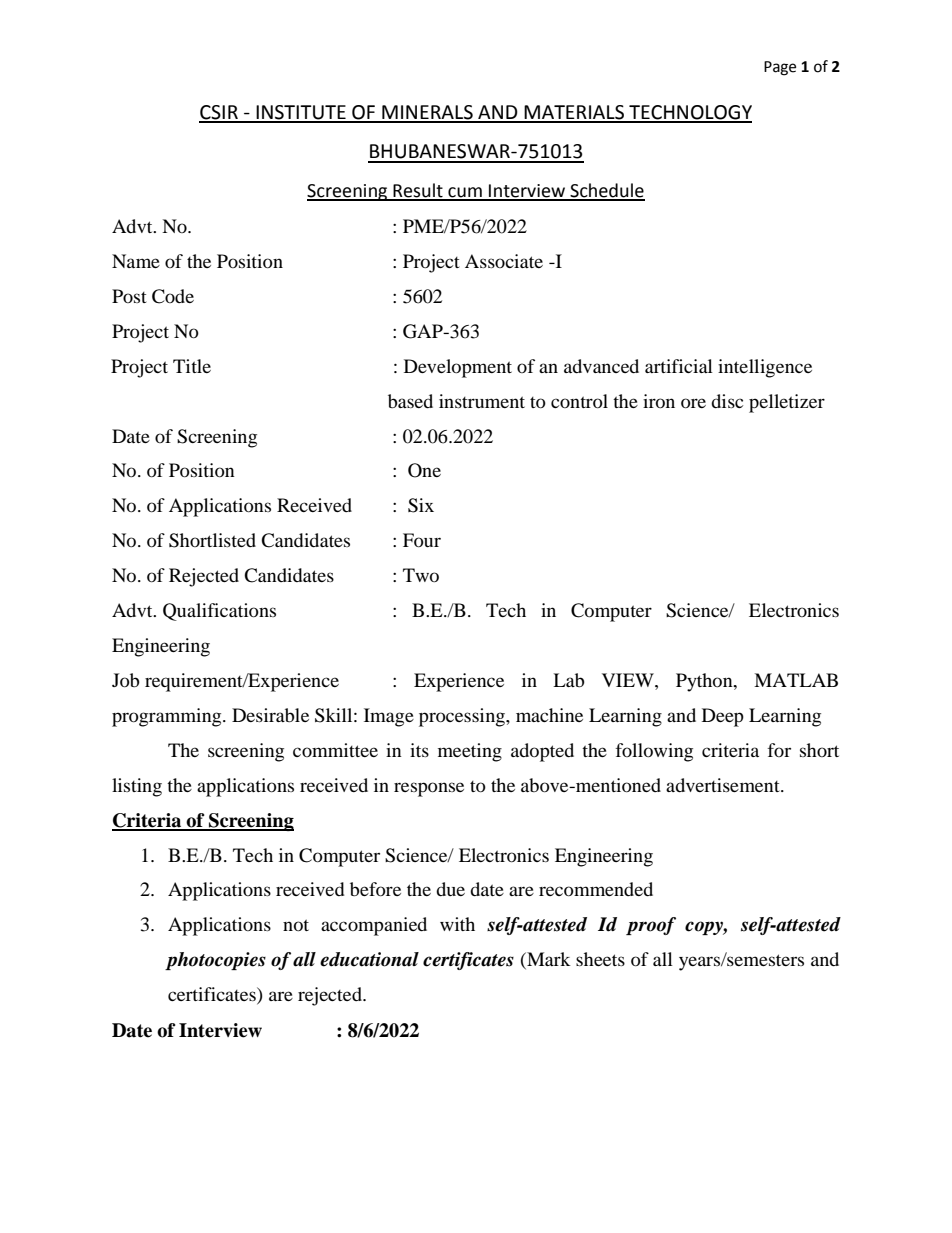 The image size is (952, 1233). I want to click on proof, so click(651, 926).
